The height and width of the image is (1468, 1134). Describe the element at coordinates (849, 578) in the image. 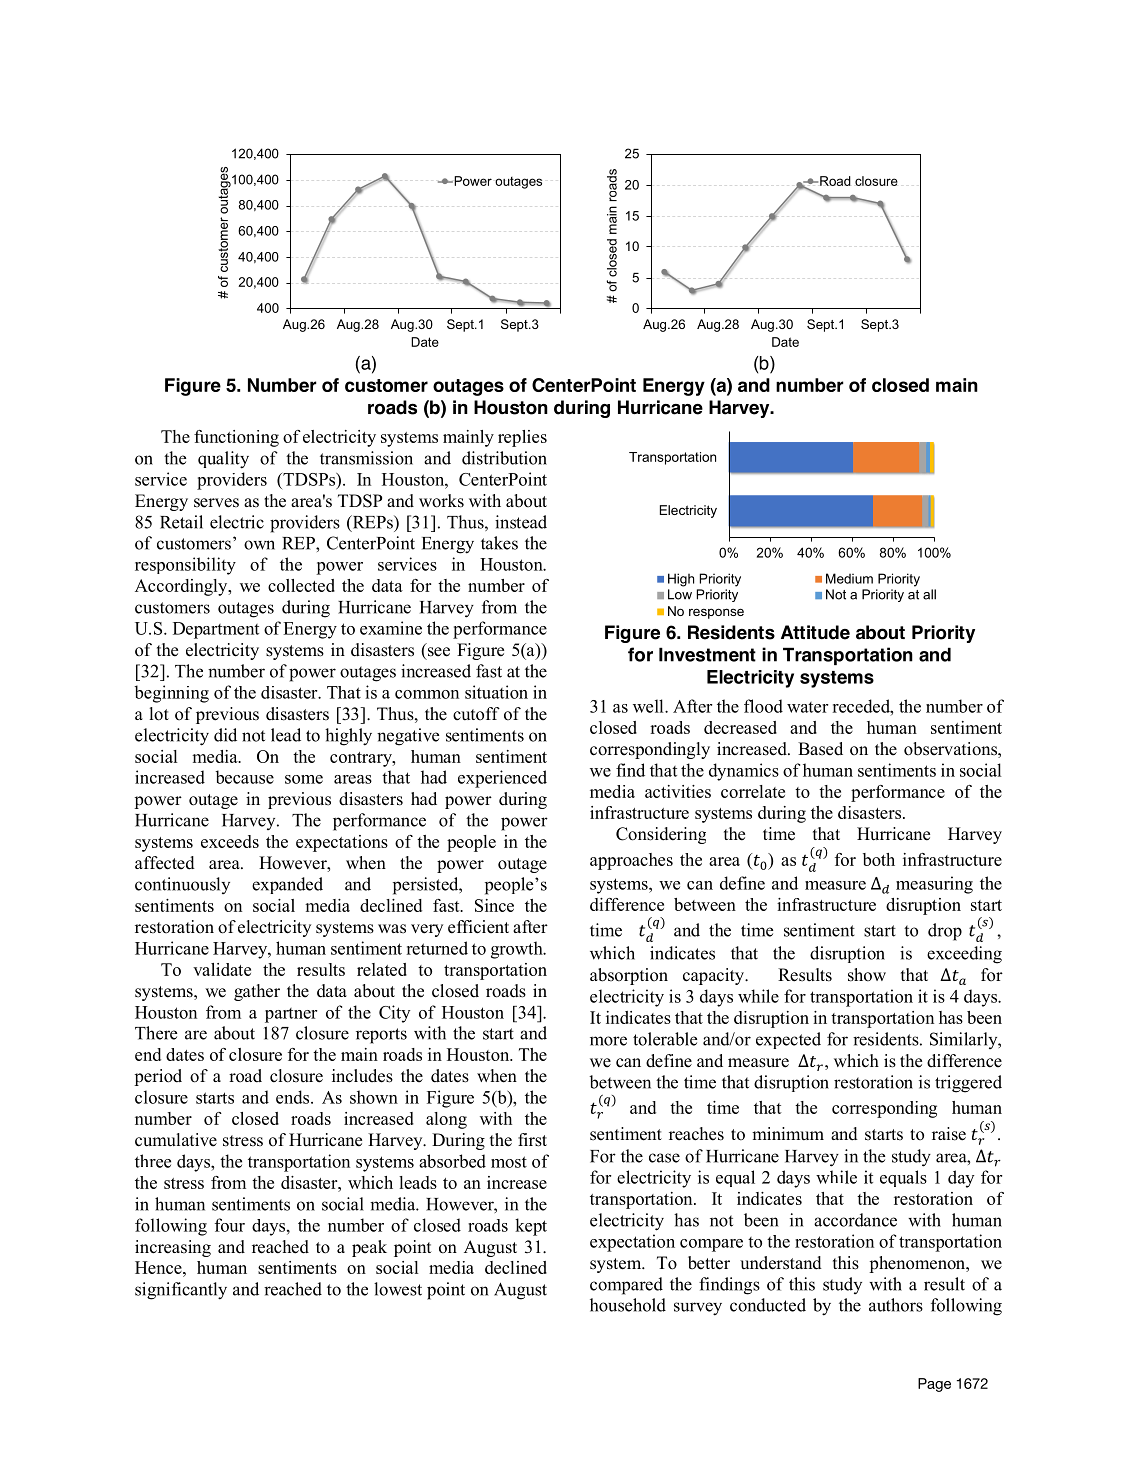

I see `Medium` at that location.
